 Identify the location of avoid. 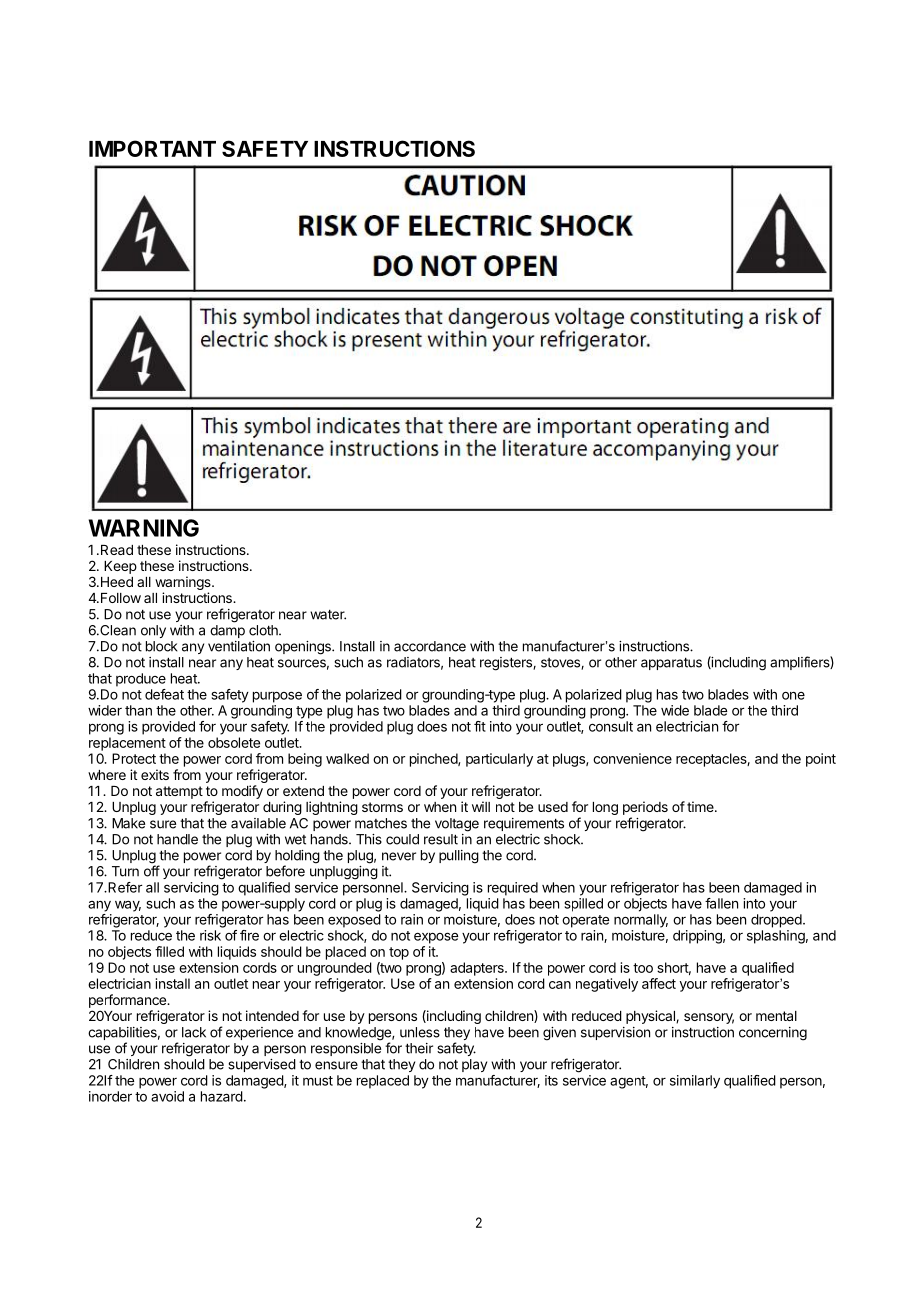
(167, 1096).
